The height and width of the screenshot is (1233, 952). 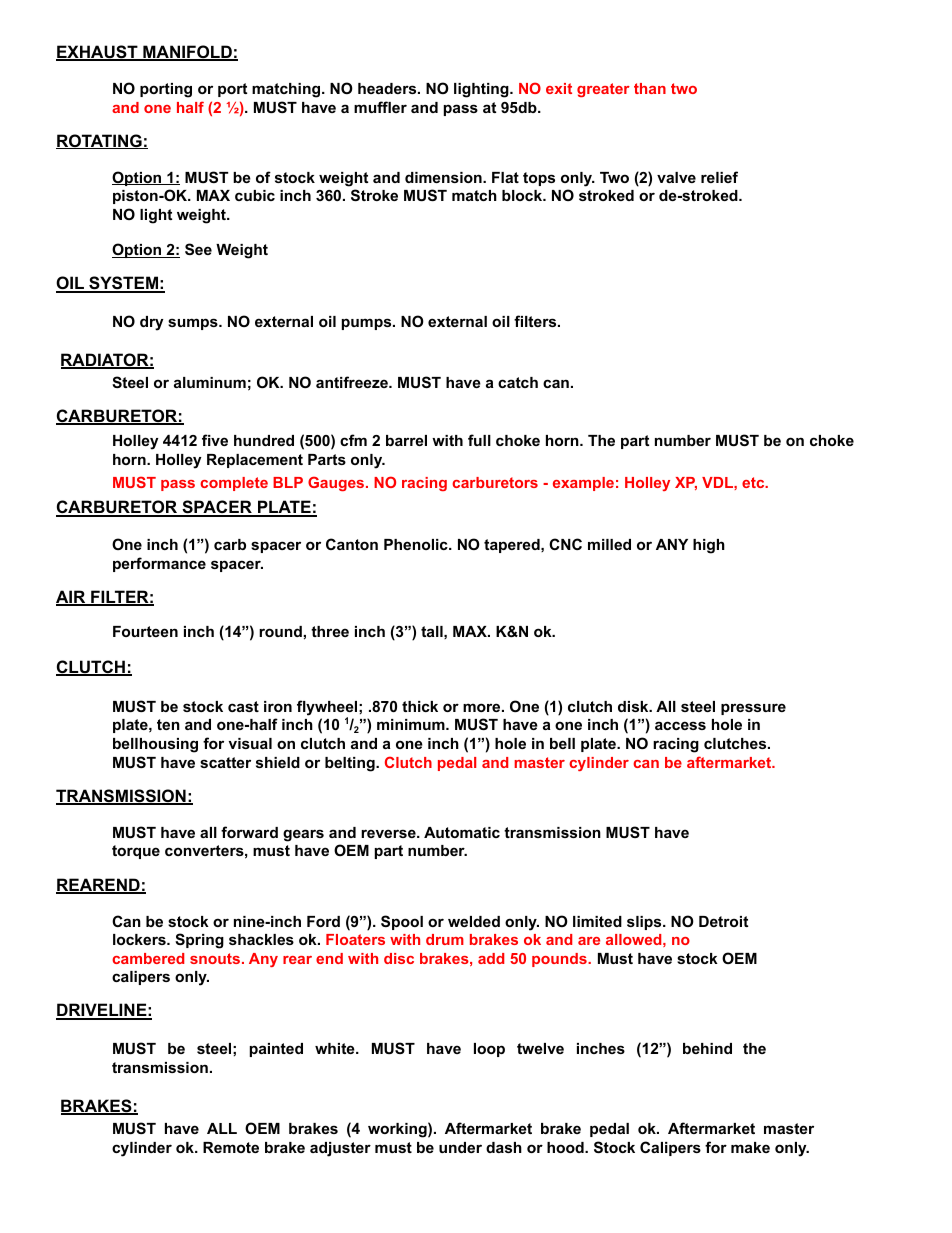 What do you see at coordinates (460, 1147) in the screenshot?
I see `under` at bounding box center [460, 1147].
